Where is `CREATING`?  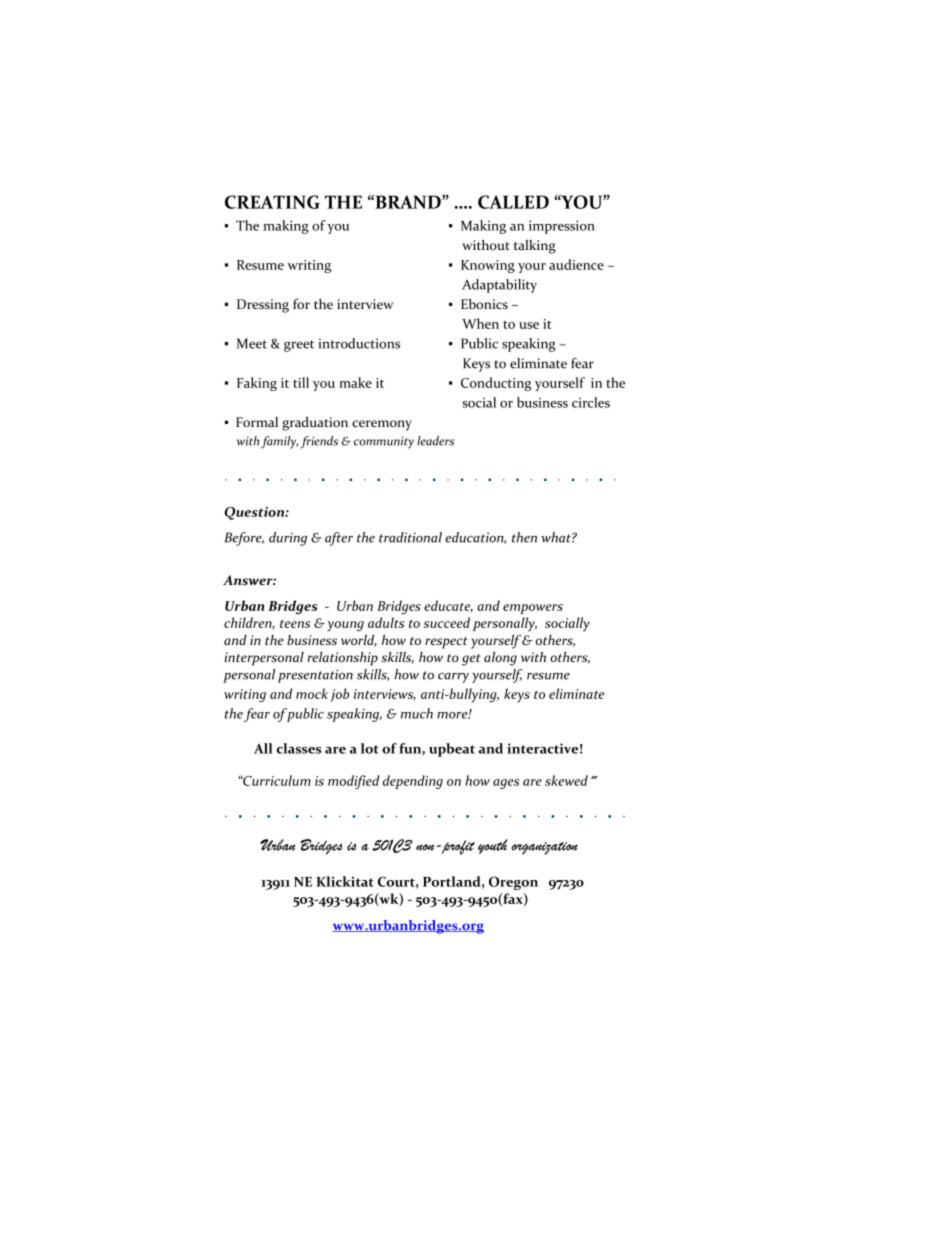
CREATING is located at coordinates (272, 202).
